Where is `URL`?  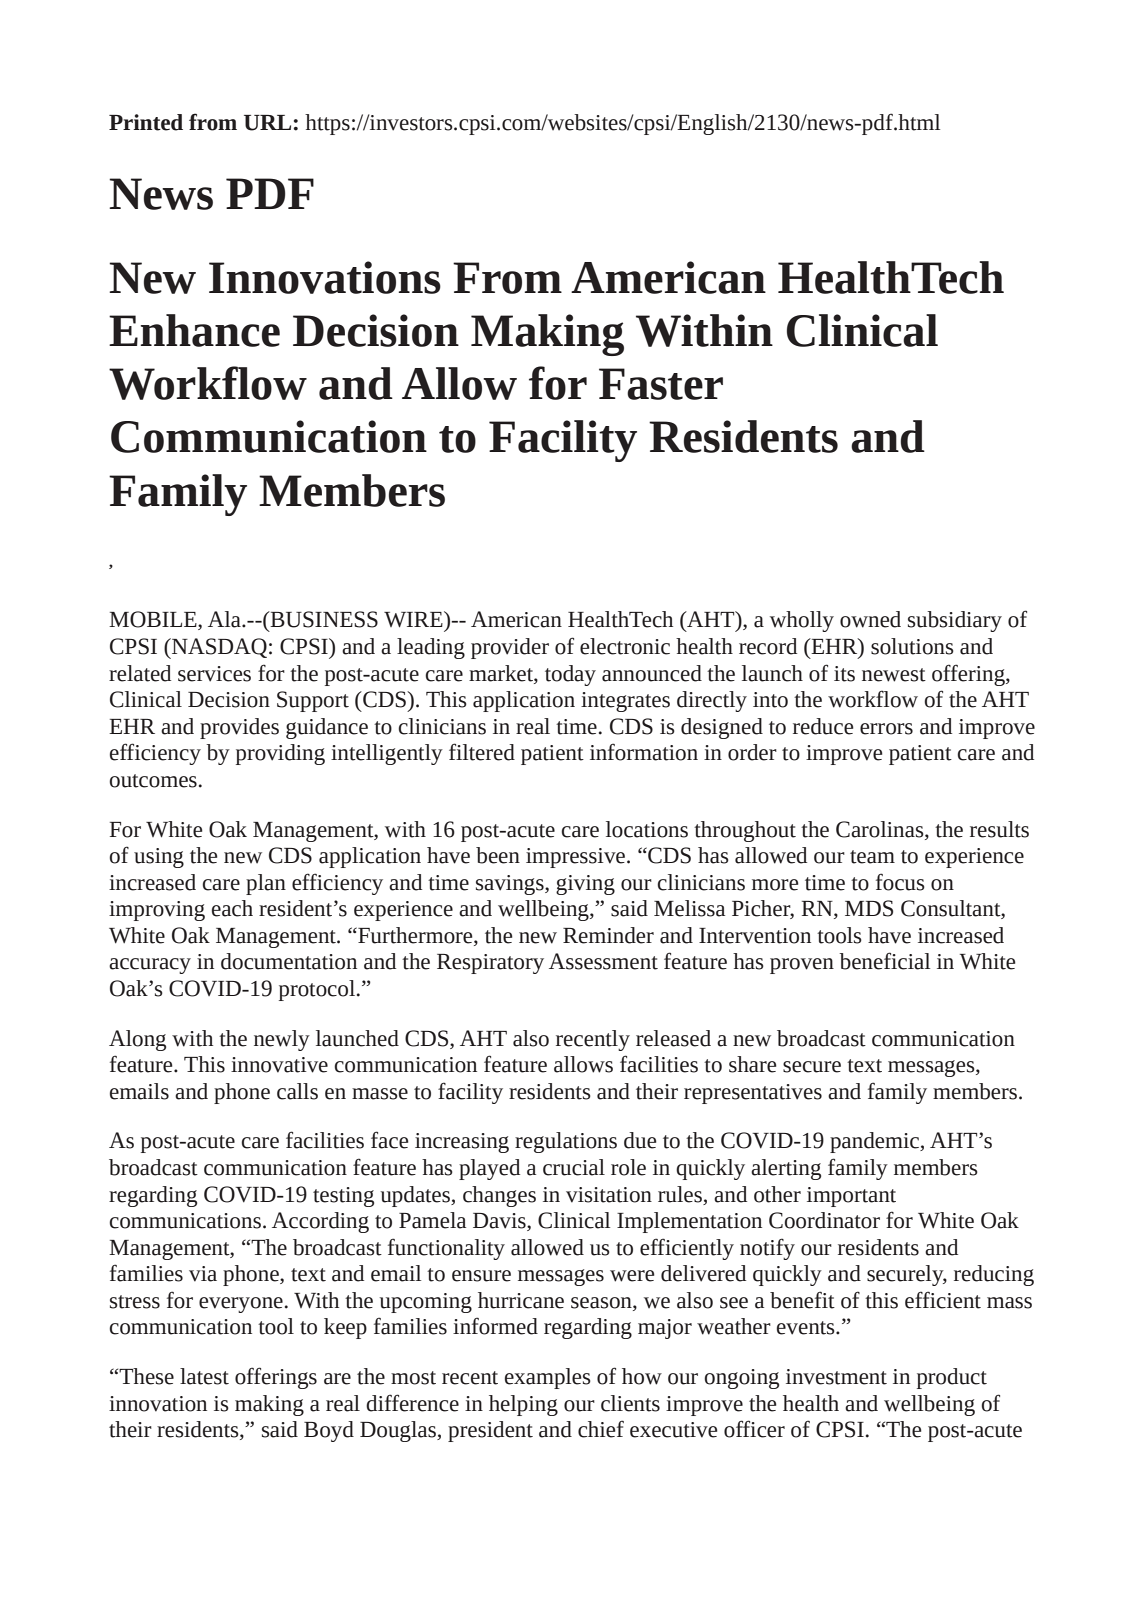 URL is located at coordinates (267, 123).
